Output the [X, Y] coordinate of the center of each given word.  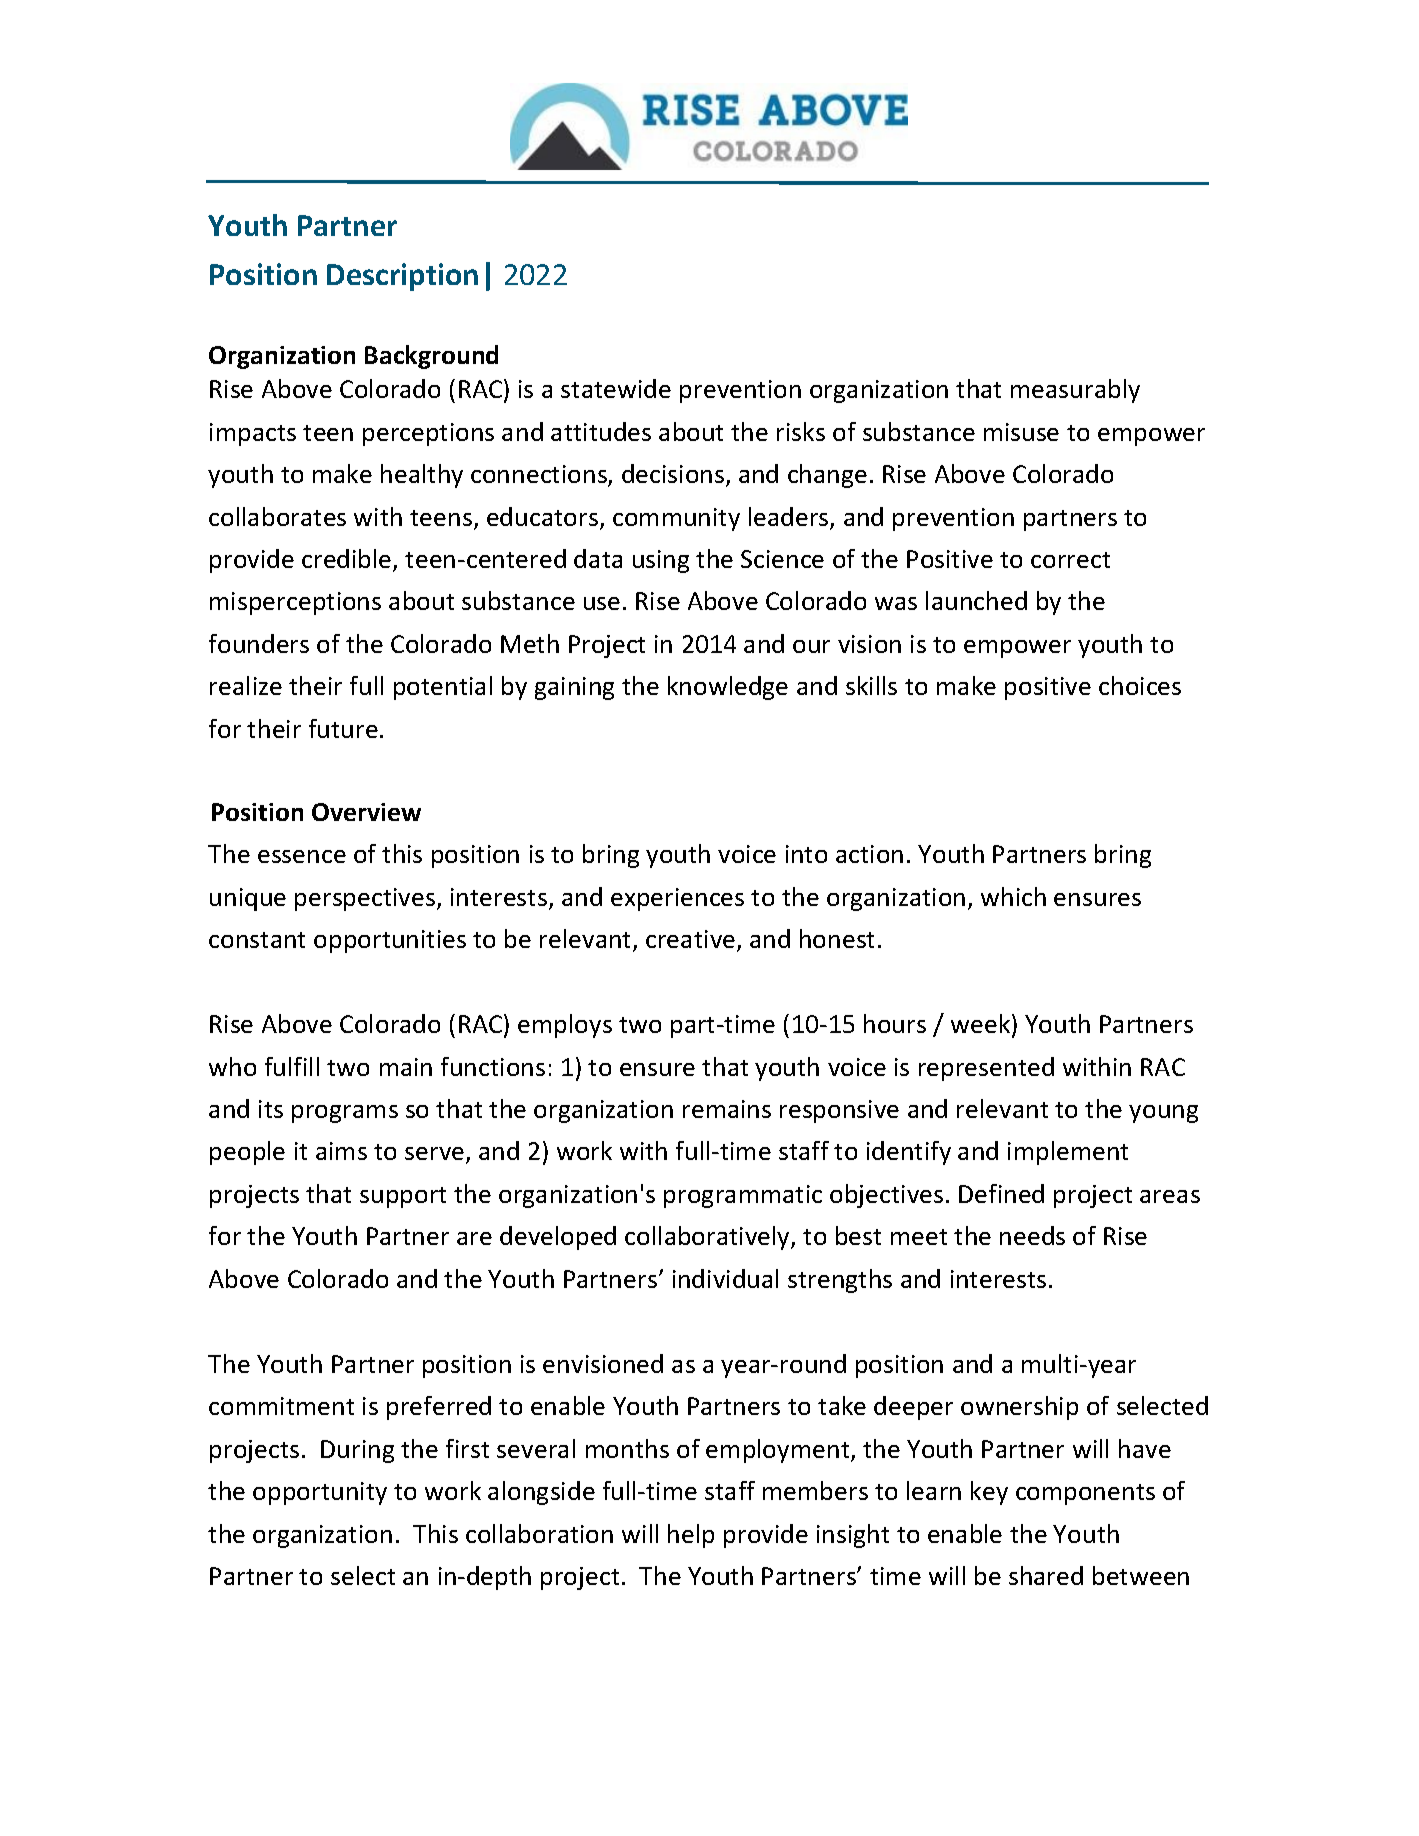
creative [690, 939]
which [1013, 896]
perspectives [366, 899]
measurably [1075, 391]
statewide [616, 388]
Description [402, 277]
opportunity [320, 1493]
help [691, 1536]
